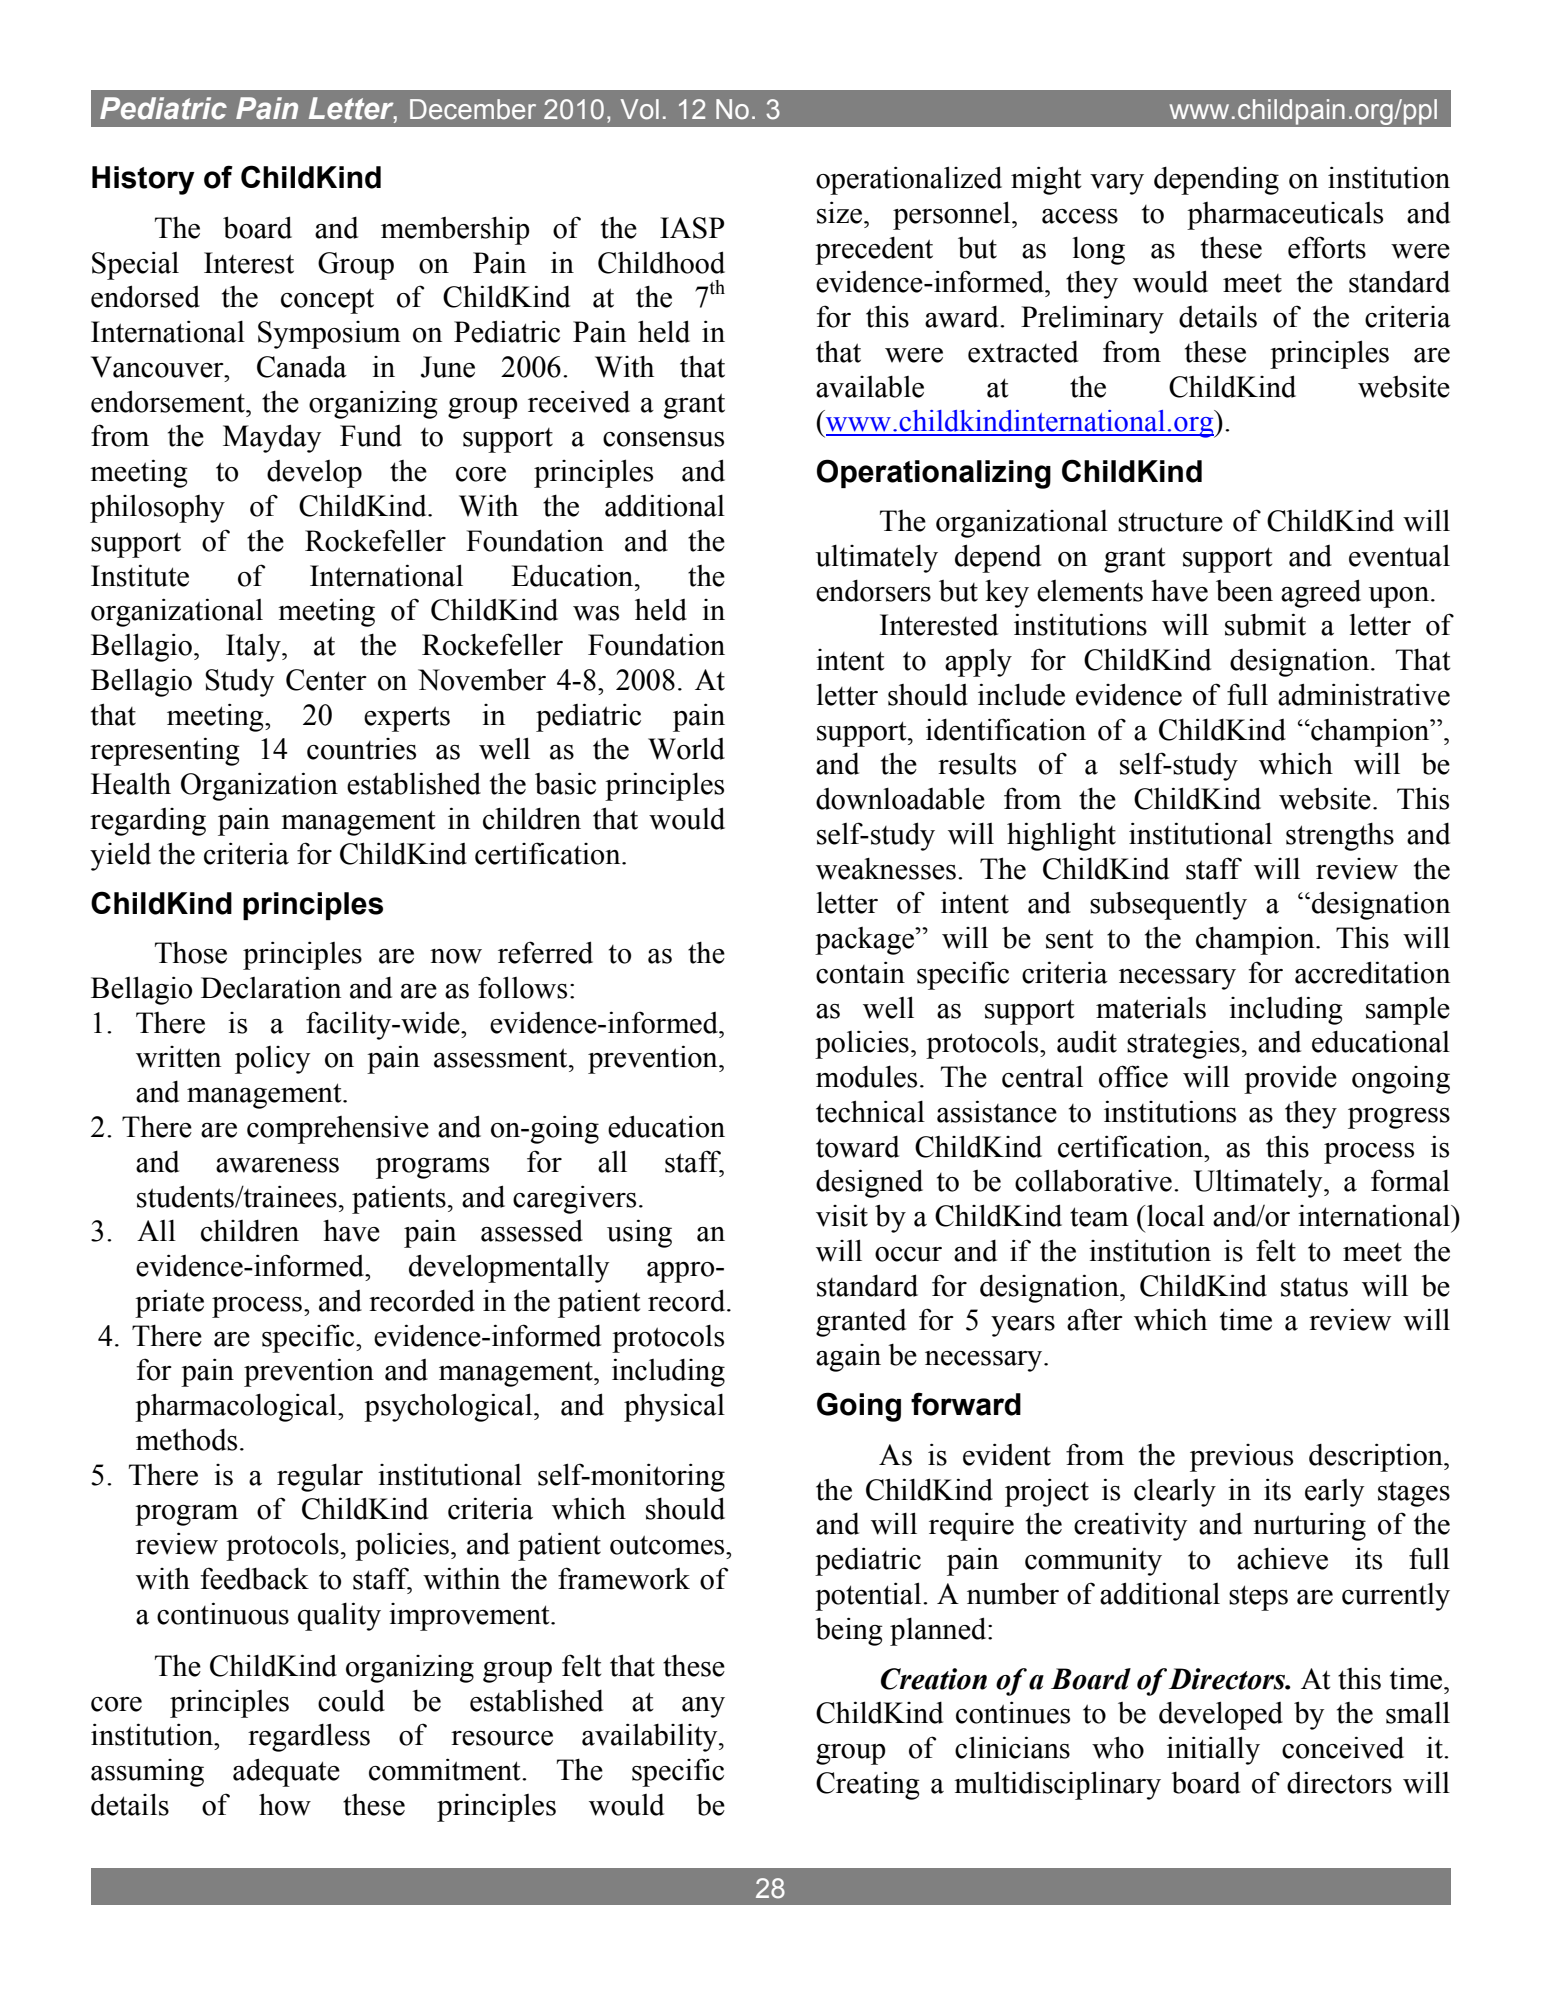 The image size is (1541, 1995). I want to click on contain, so click(860, 972).
